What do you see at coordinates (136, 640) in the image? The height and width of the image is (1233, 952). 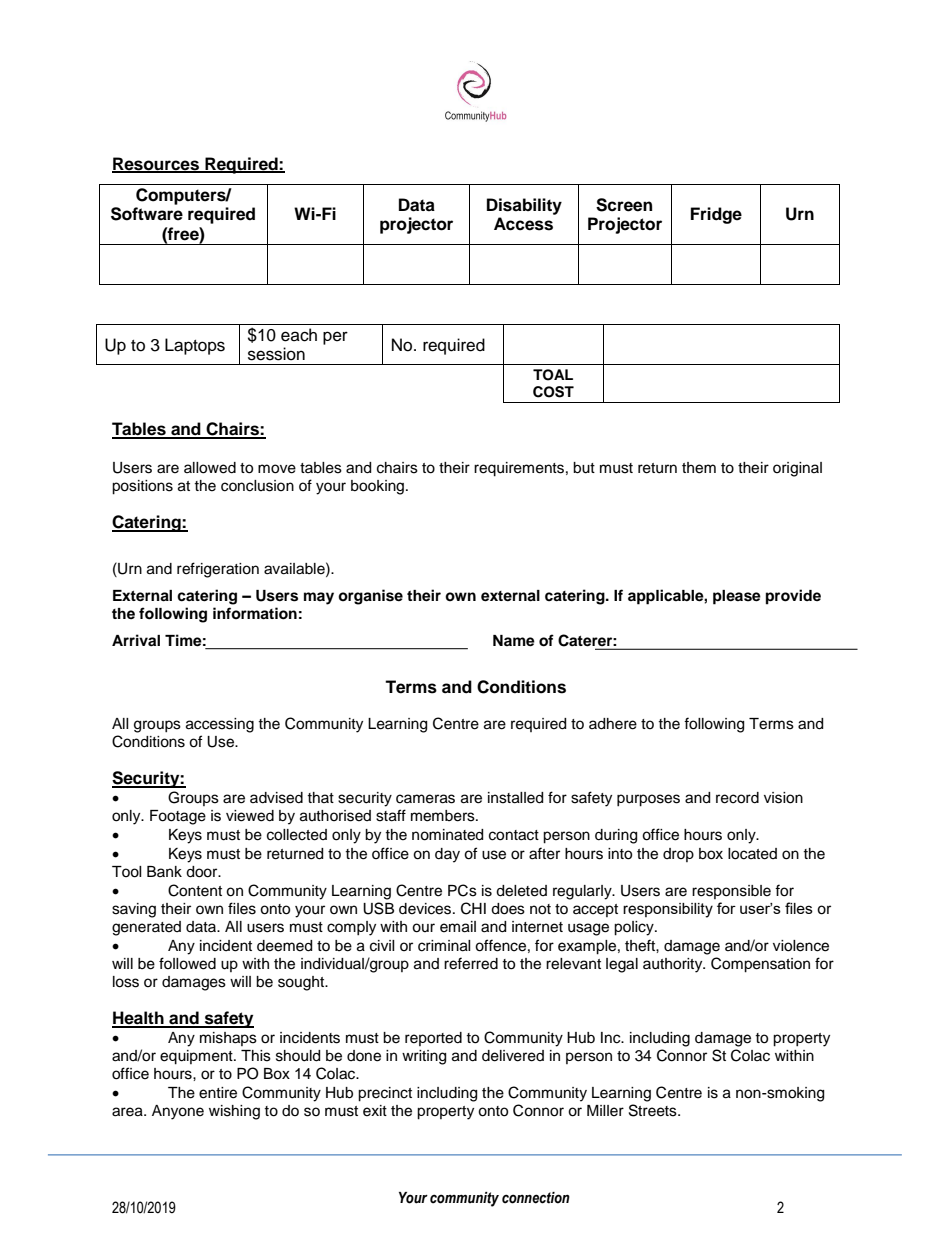 I see `Arrival` at bounding box center [136, 640].
